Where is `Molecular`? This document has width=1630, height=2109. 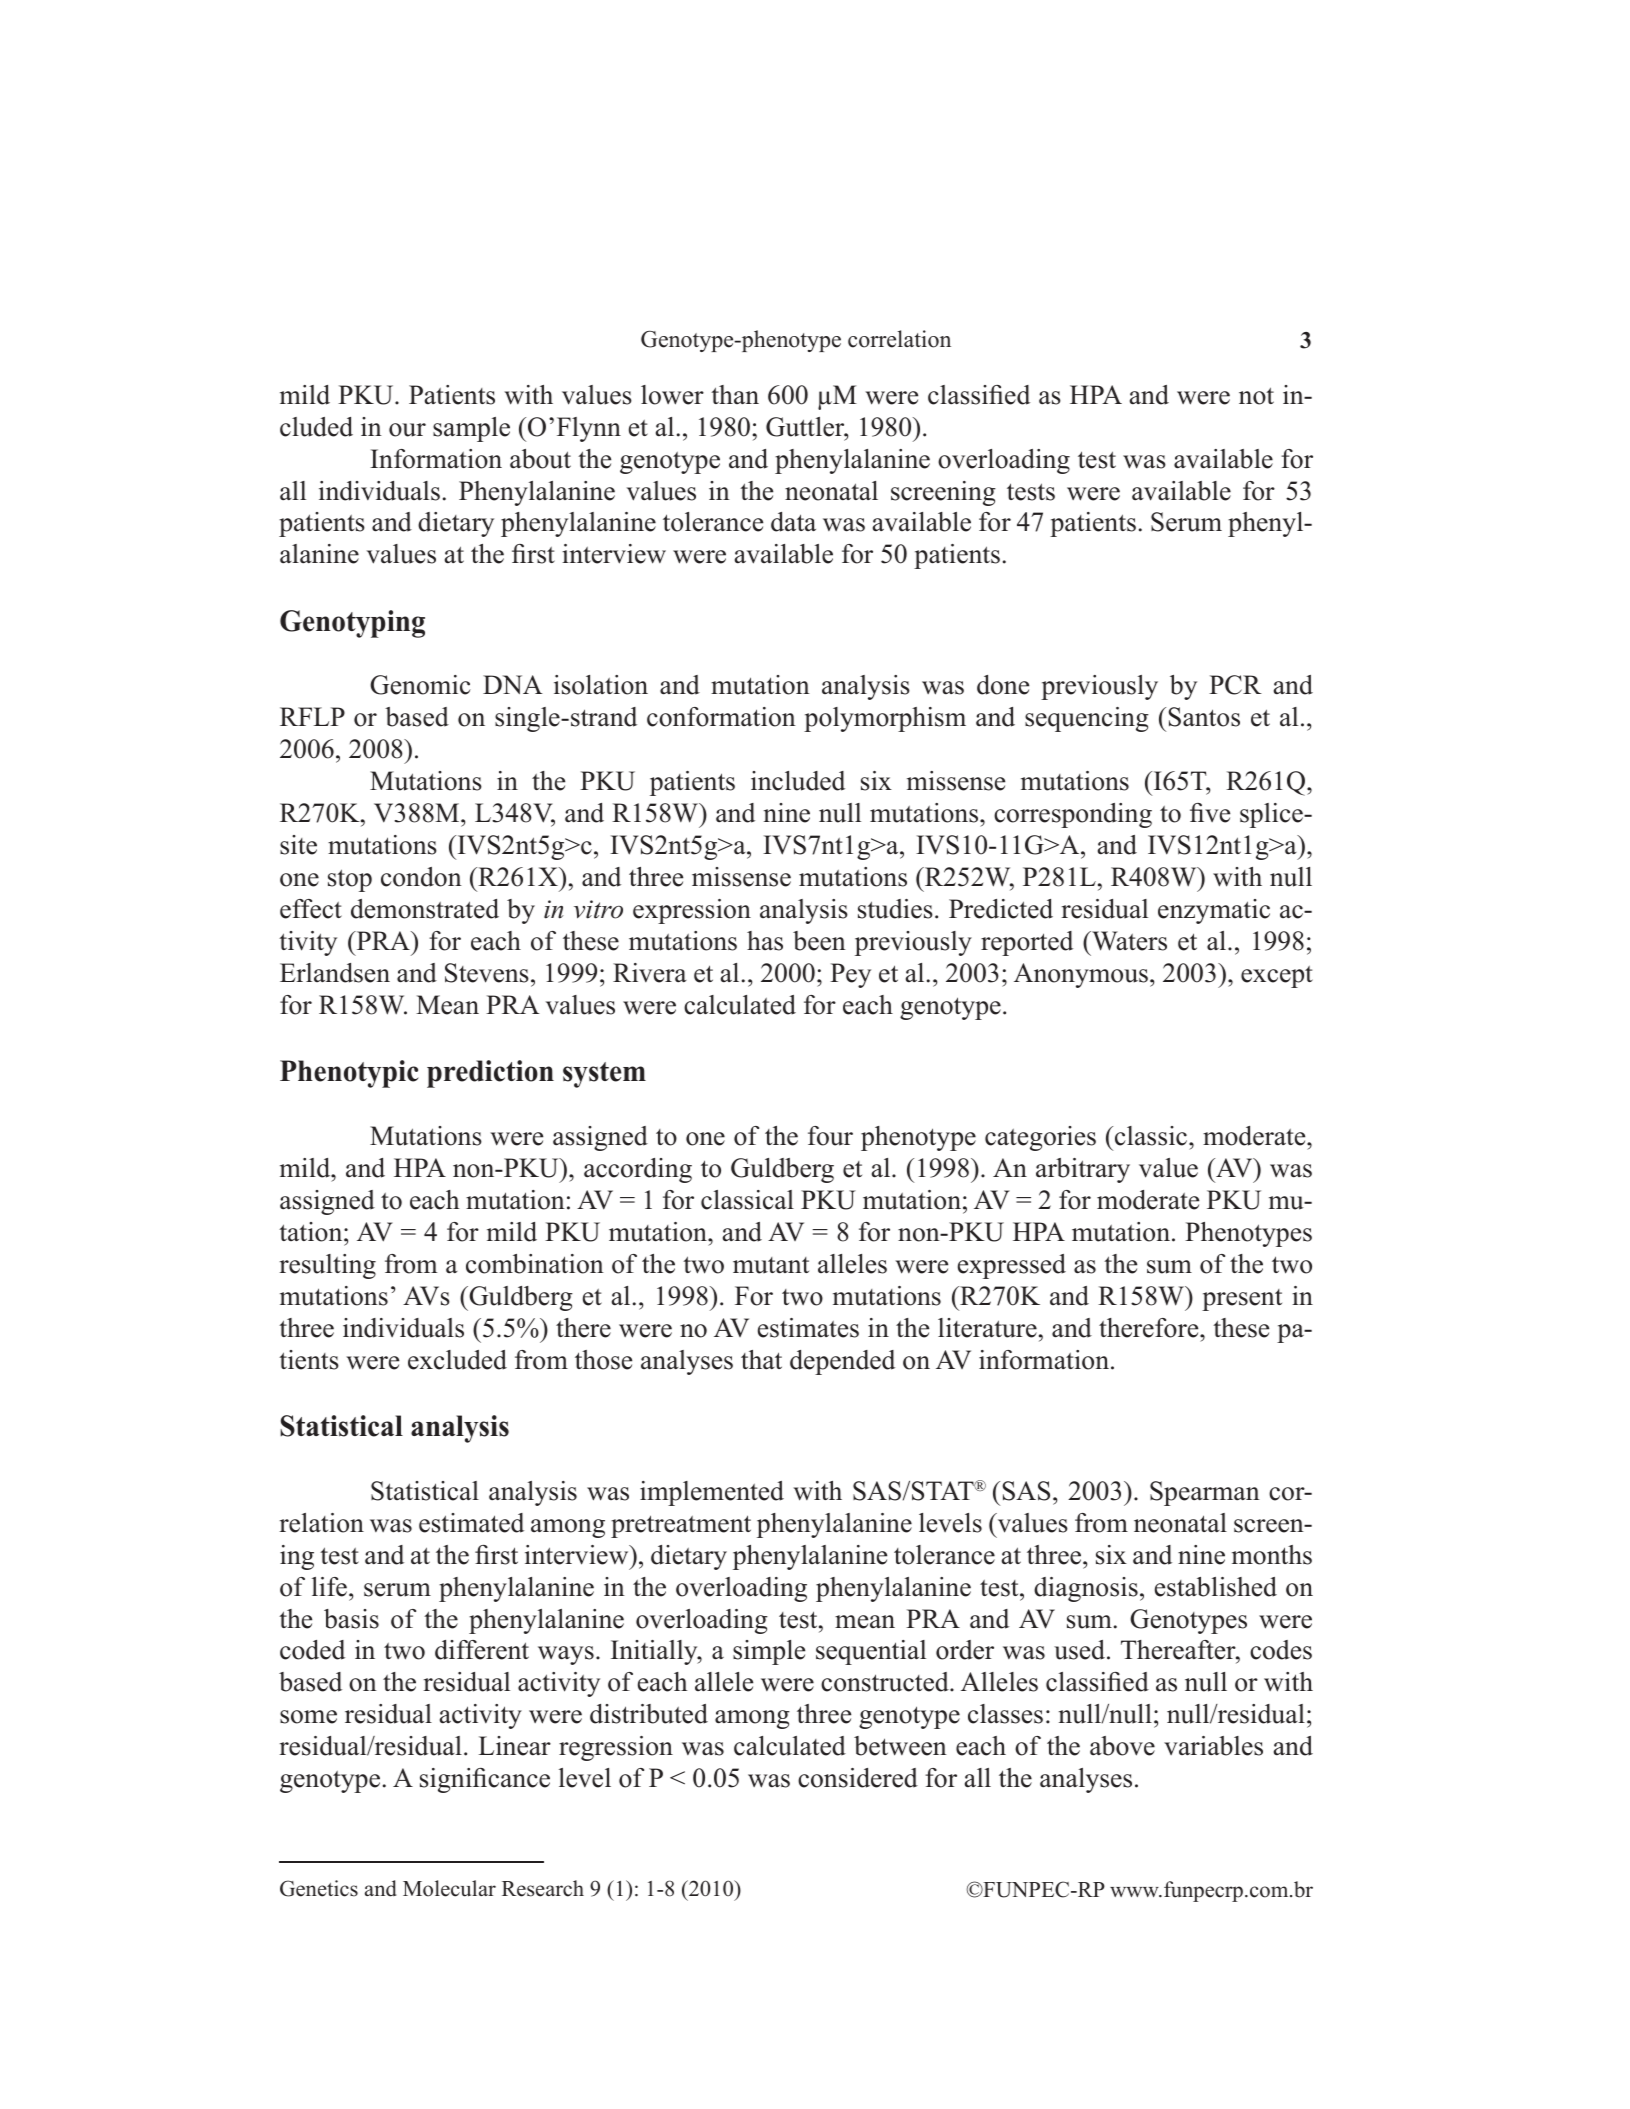 Molecular is located at coordinates (449, 1888).
